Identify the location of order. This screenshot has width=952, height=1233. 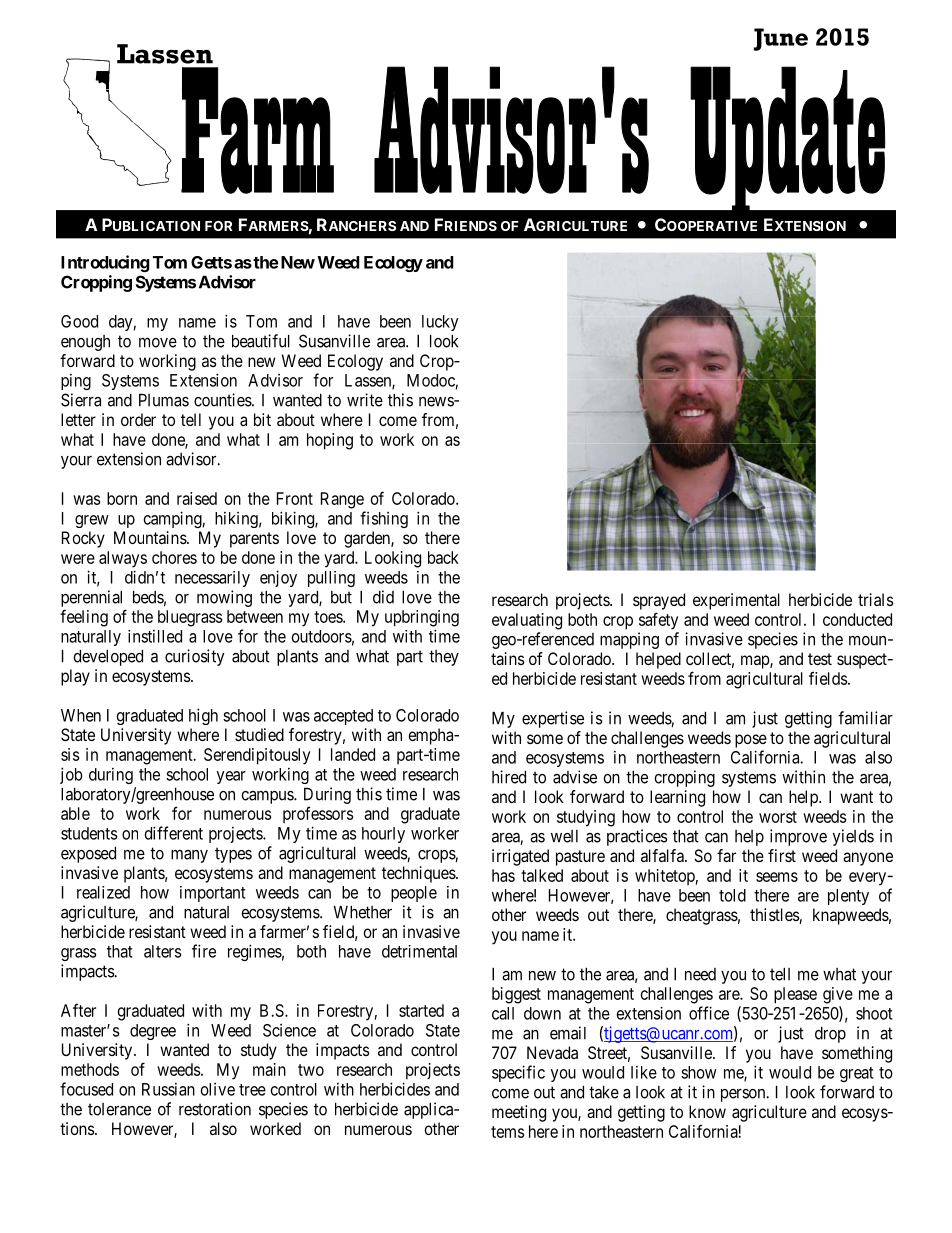
(138, 419).
